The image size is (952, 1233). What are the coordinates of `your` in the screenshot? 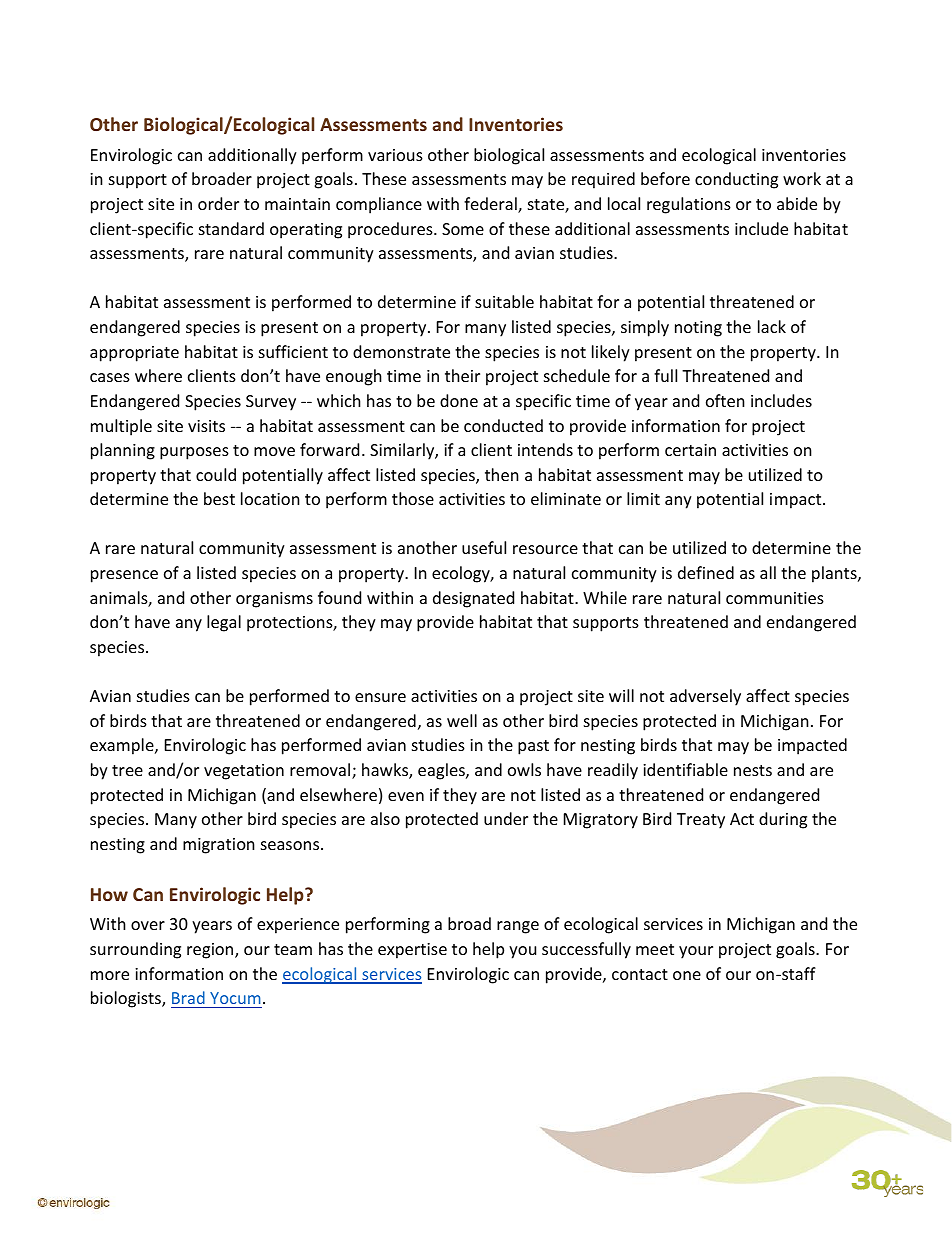 It's located at (696, 952).
